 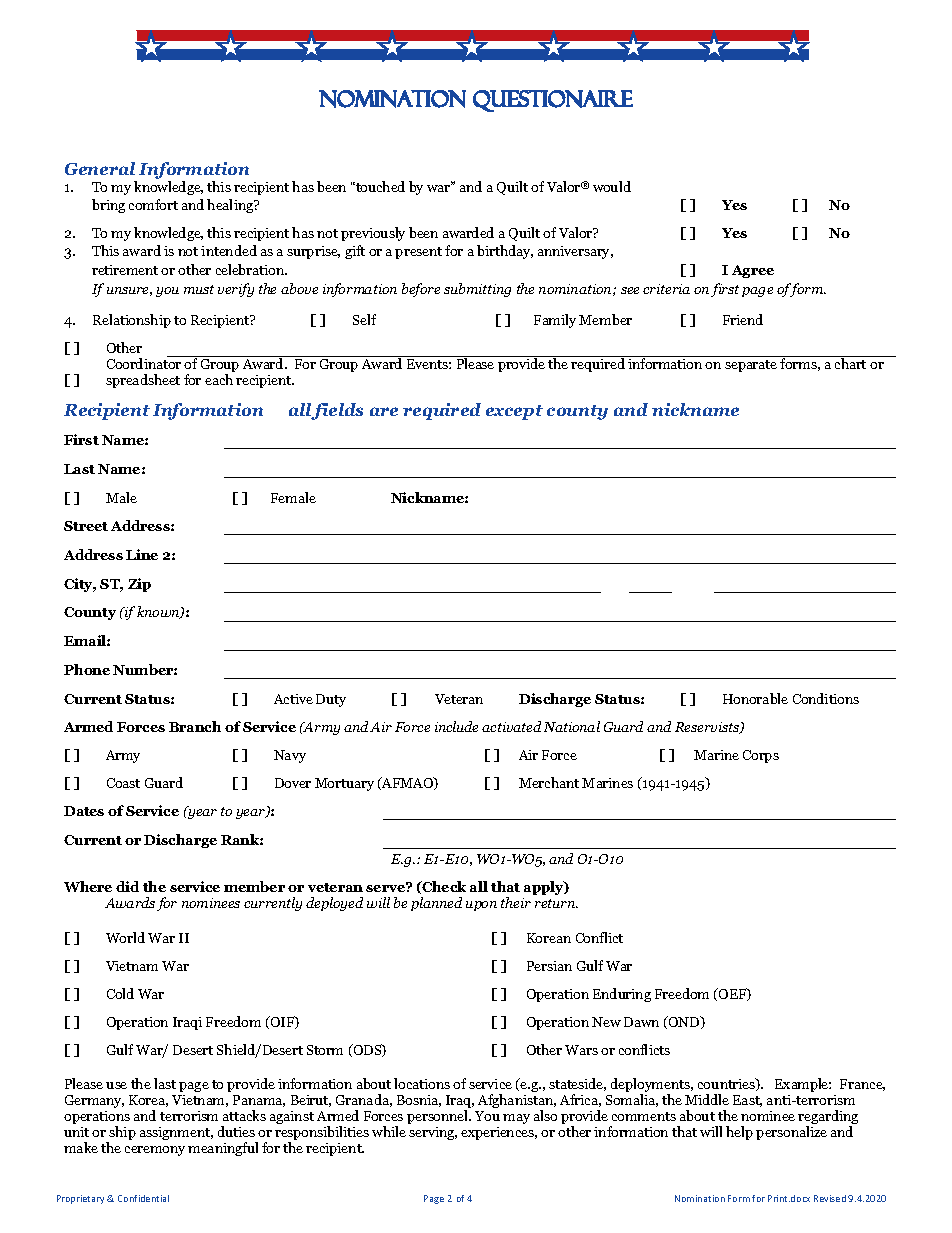 I want to click on Line, so click(x=142, y=554).
